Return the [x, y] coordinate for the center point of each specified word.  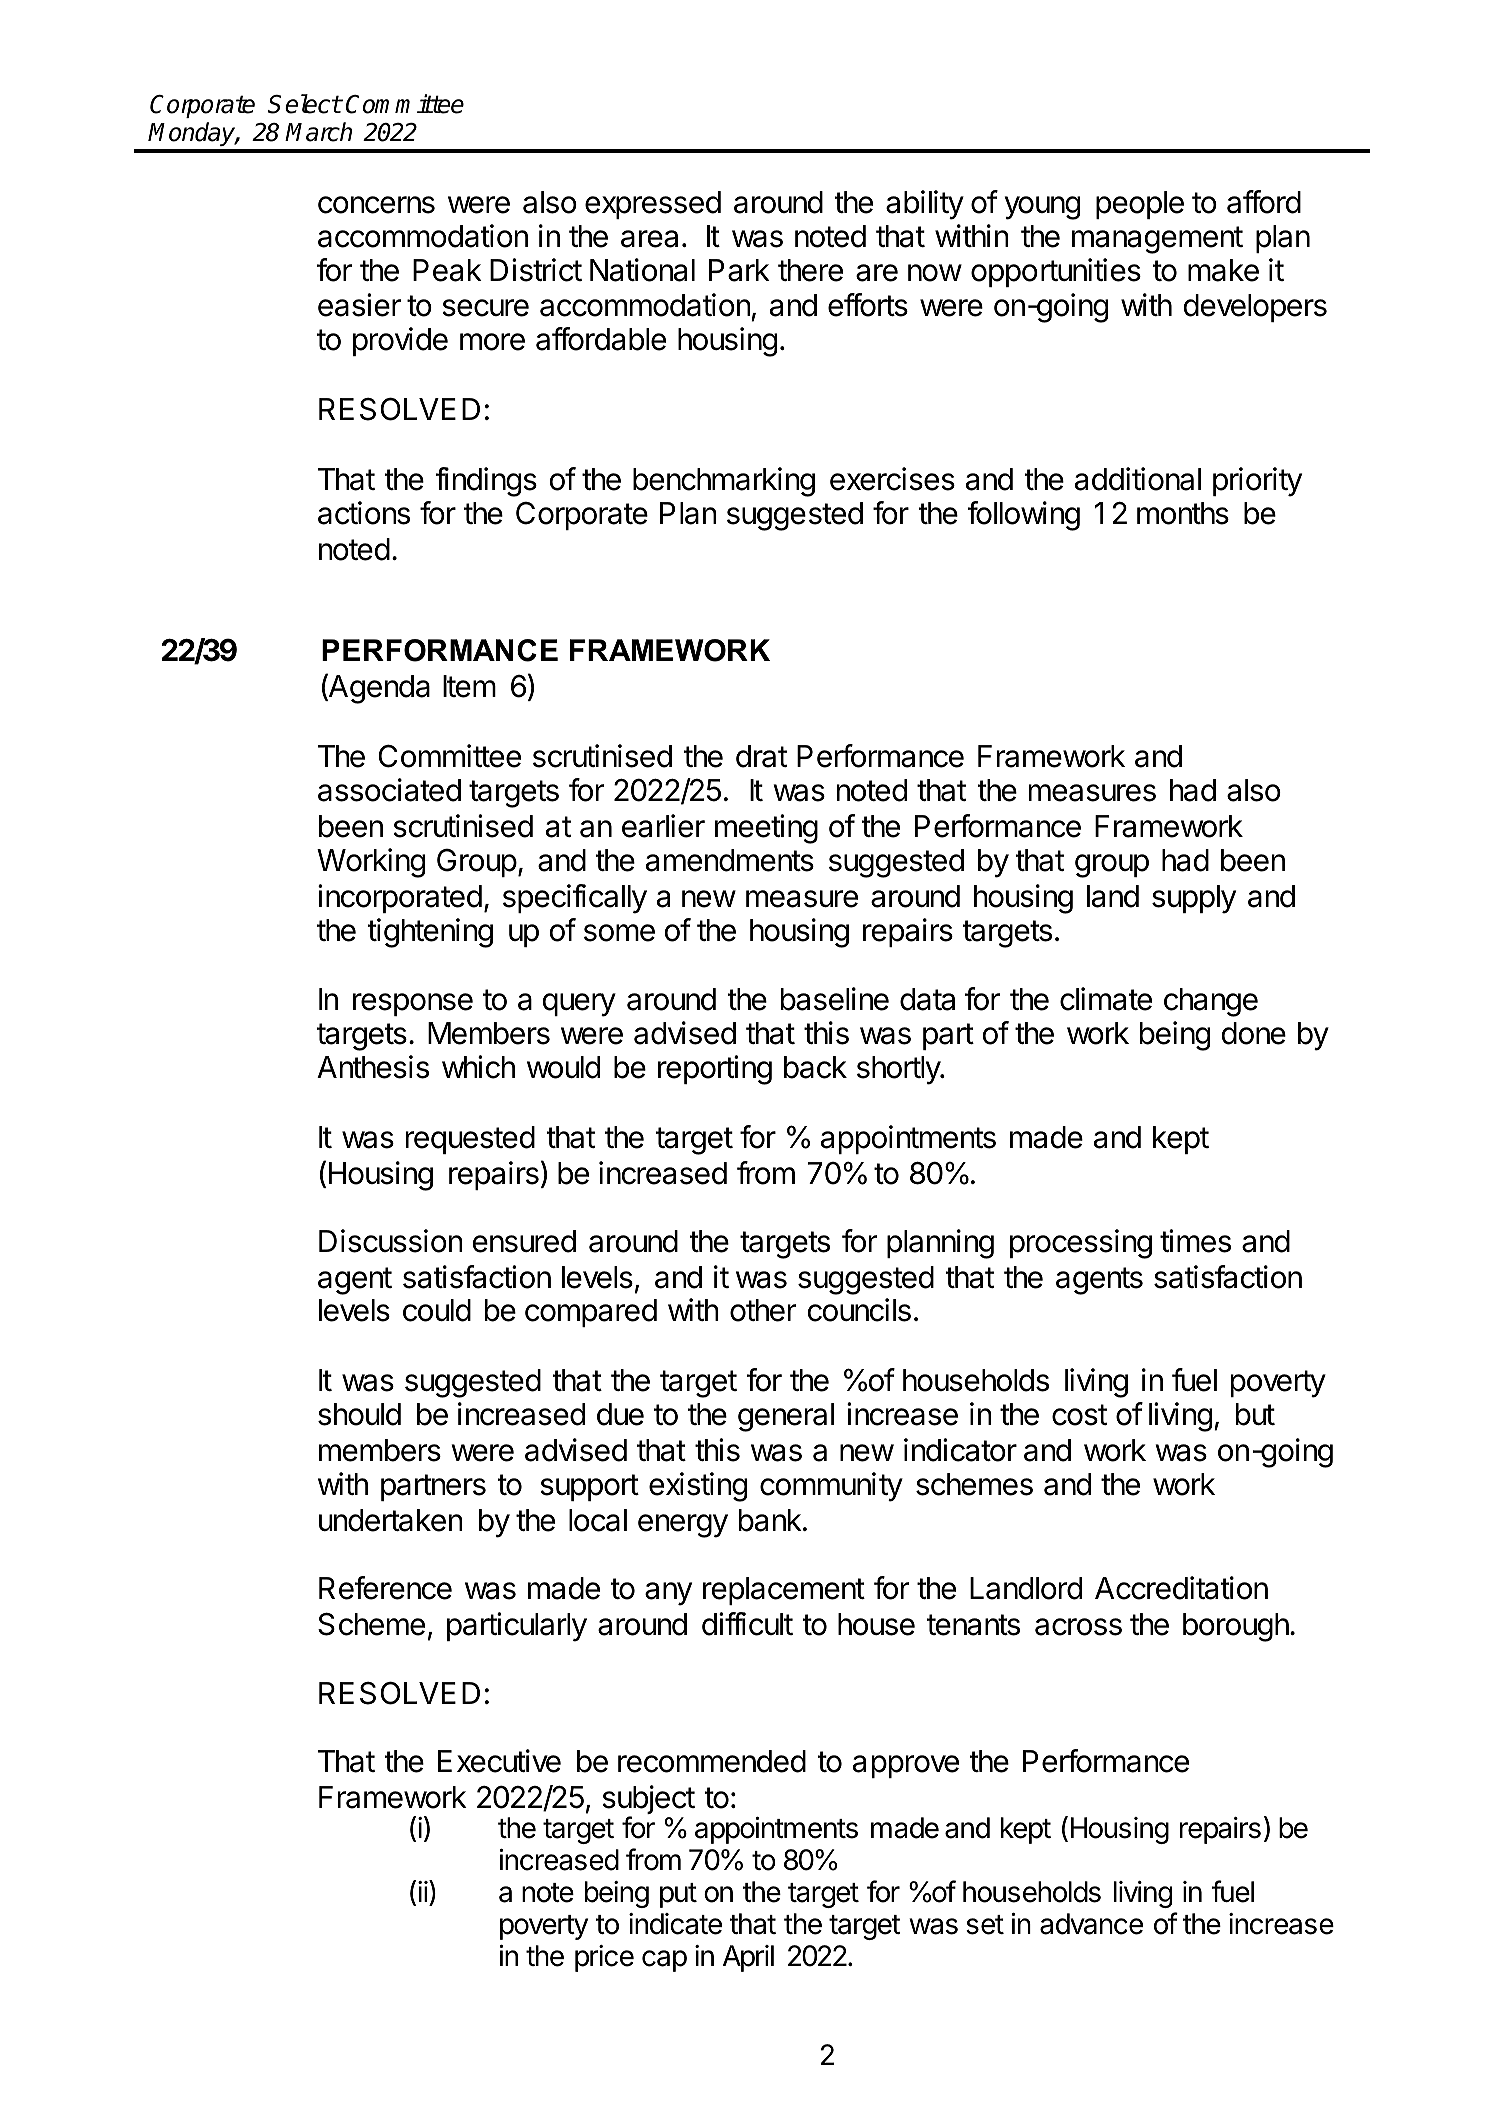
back [815, 1067]
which [478, 1067]
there [810, 270]
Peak [447, 270]
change [1211, 1002]
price [604, 1958]
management [1157, 240]
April [748, 1958]
